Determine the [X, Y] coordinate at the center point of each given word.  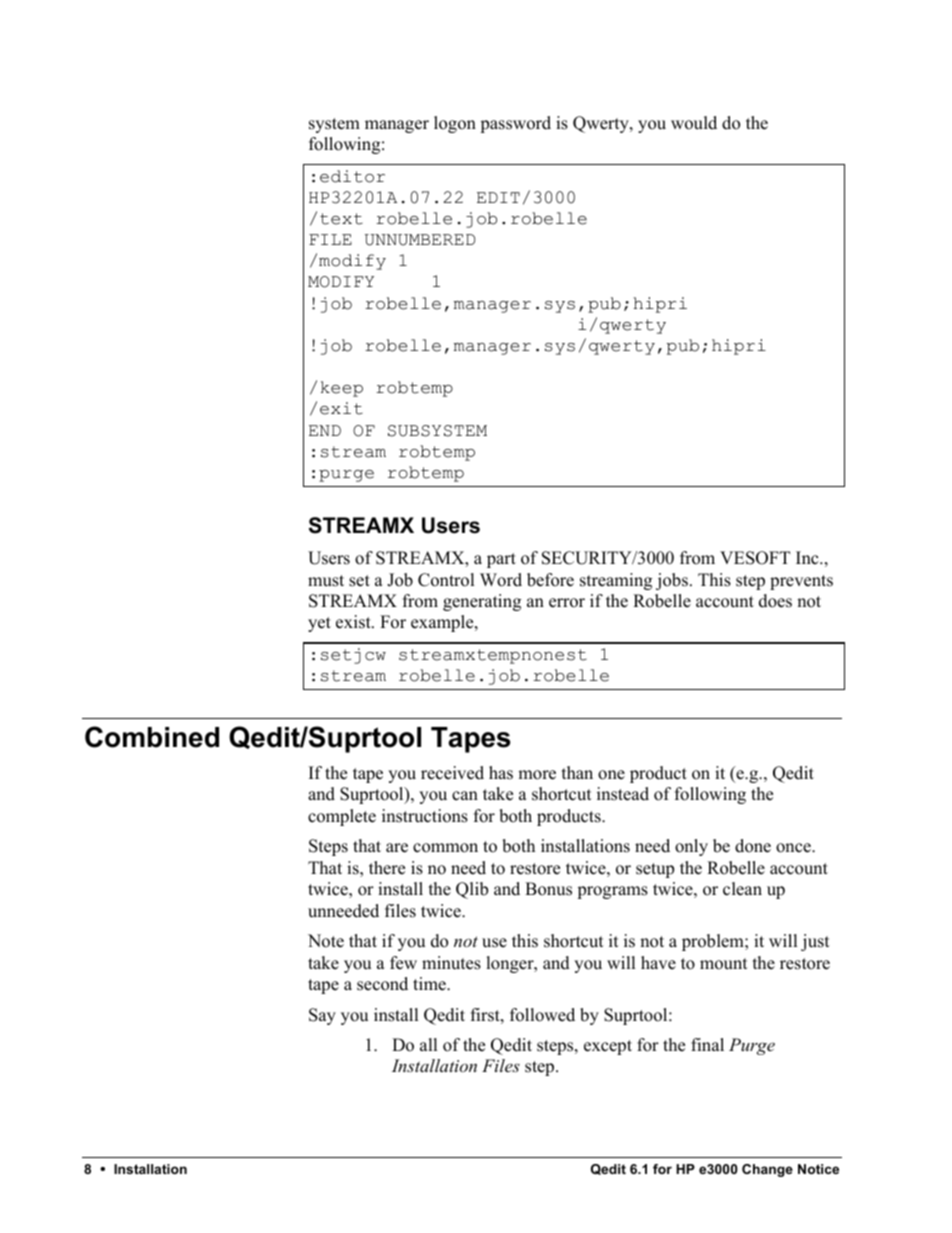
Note [326, 941]
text [341, 219]
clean [742, 889]
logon [455, 124]
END [325, 430]
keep [342, 389]
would [694, 123]
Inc [808, 558]
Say [322, 1016]
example [443, 623]
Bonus [548, 889]
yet [319, 624]
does [775, 601]
